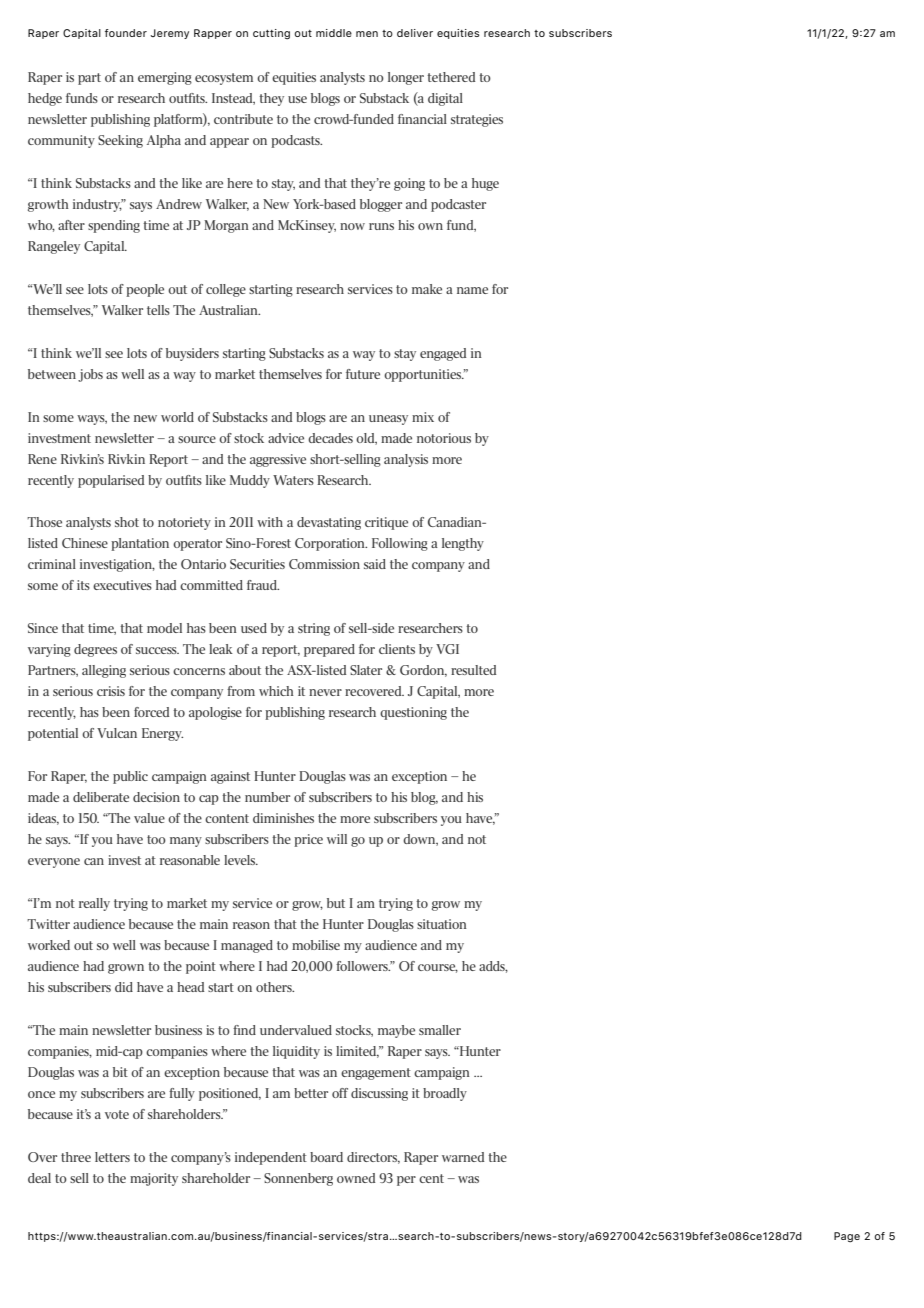 The image size is (924, 1308). What do you see at coordinates (154, 1179) in the image?
I see `majority` at bounding box center [154, 1179].
